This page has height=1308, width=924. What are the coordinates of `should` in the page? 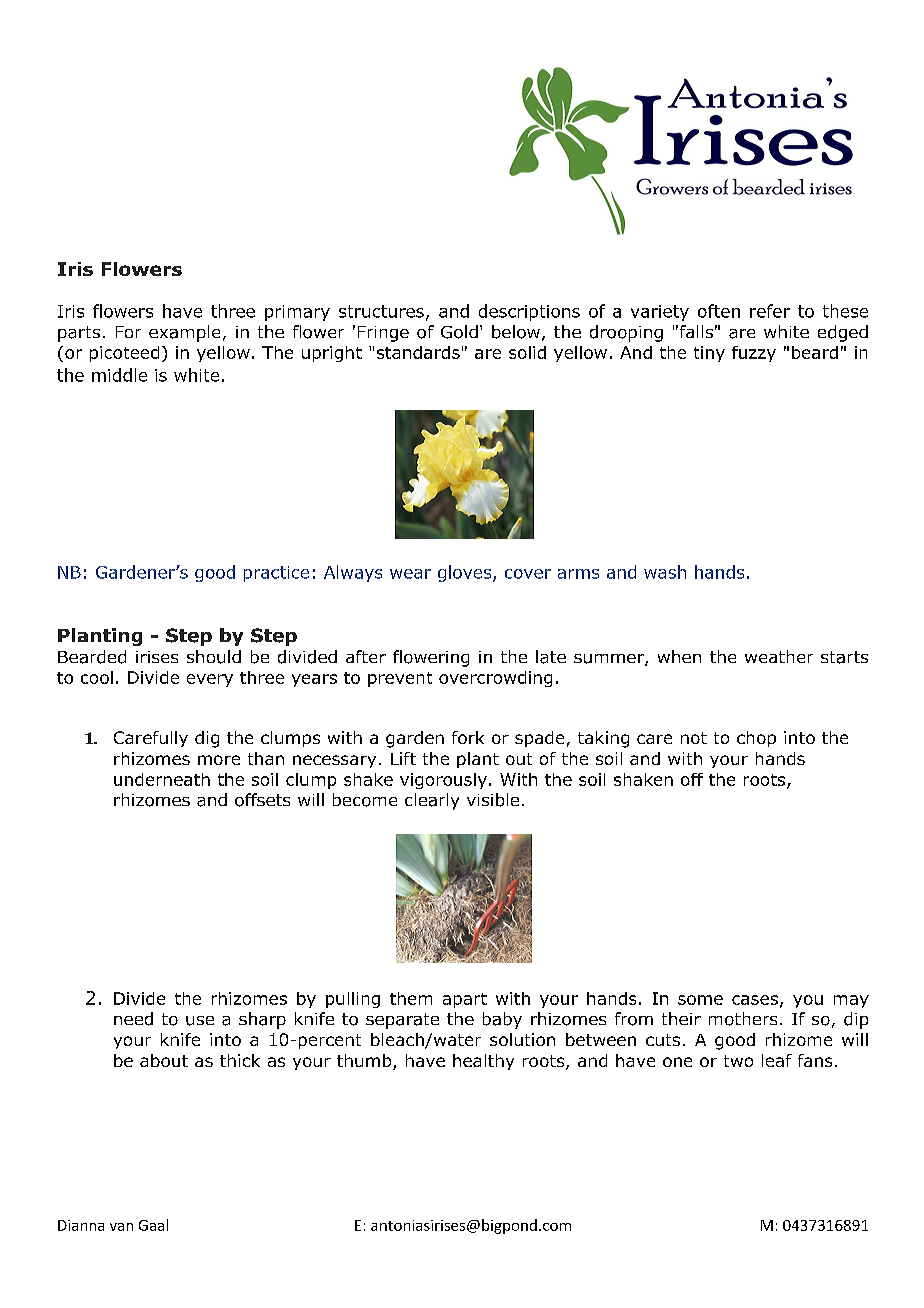 It's located at (214, 657).
